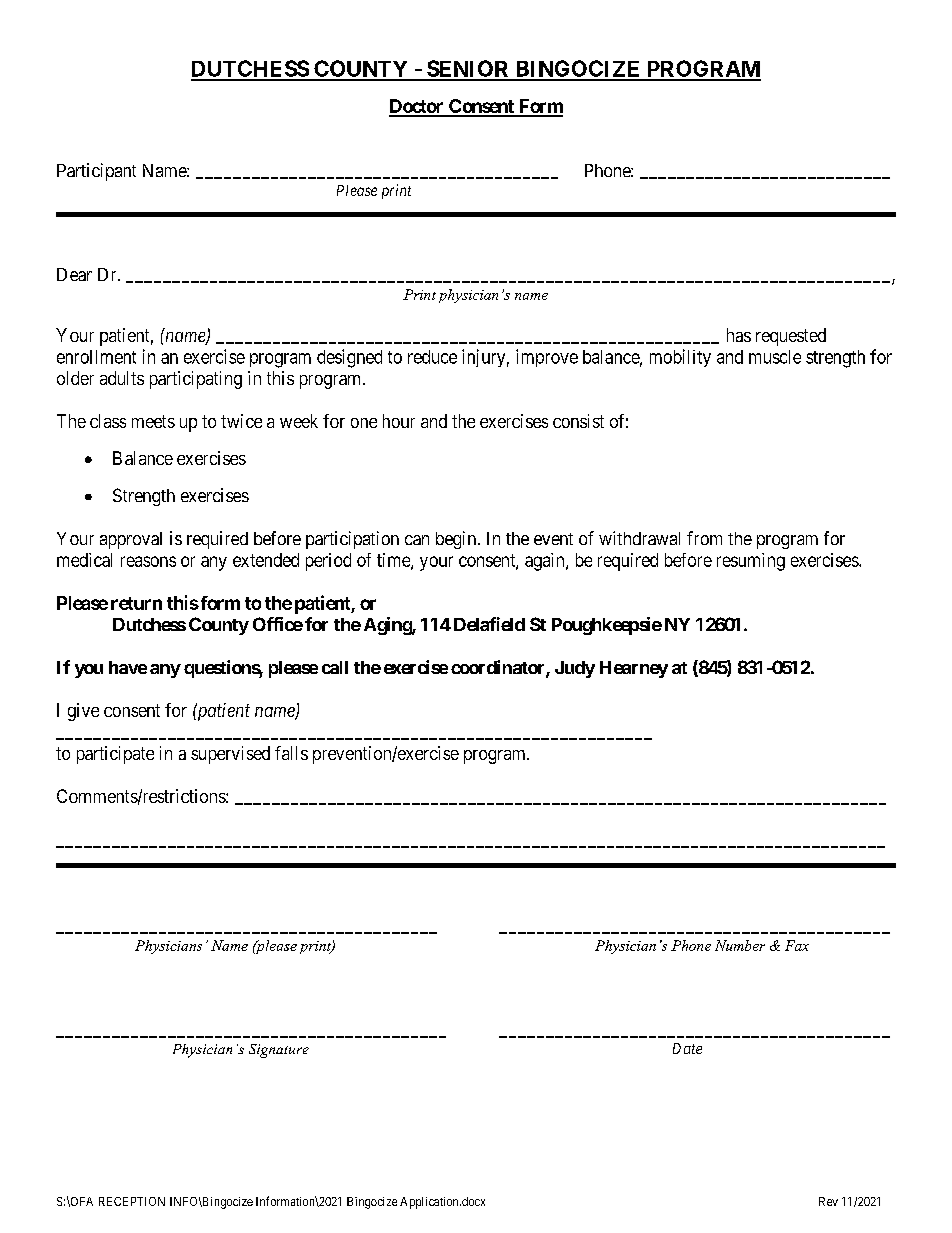  Describe the element at coordinates (132, 1201) in the screenshot. I see `RECEPTION` at that location.
